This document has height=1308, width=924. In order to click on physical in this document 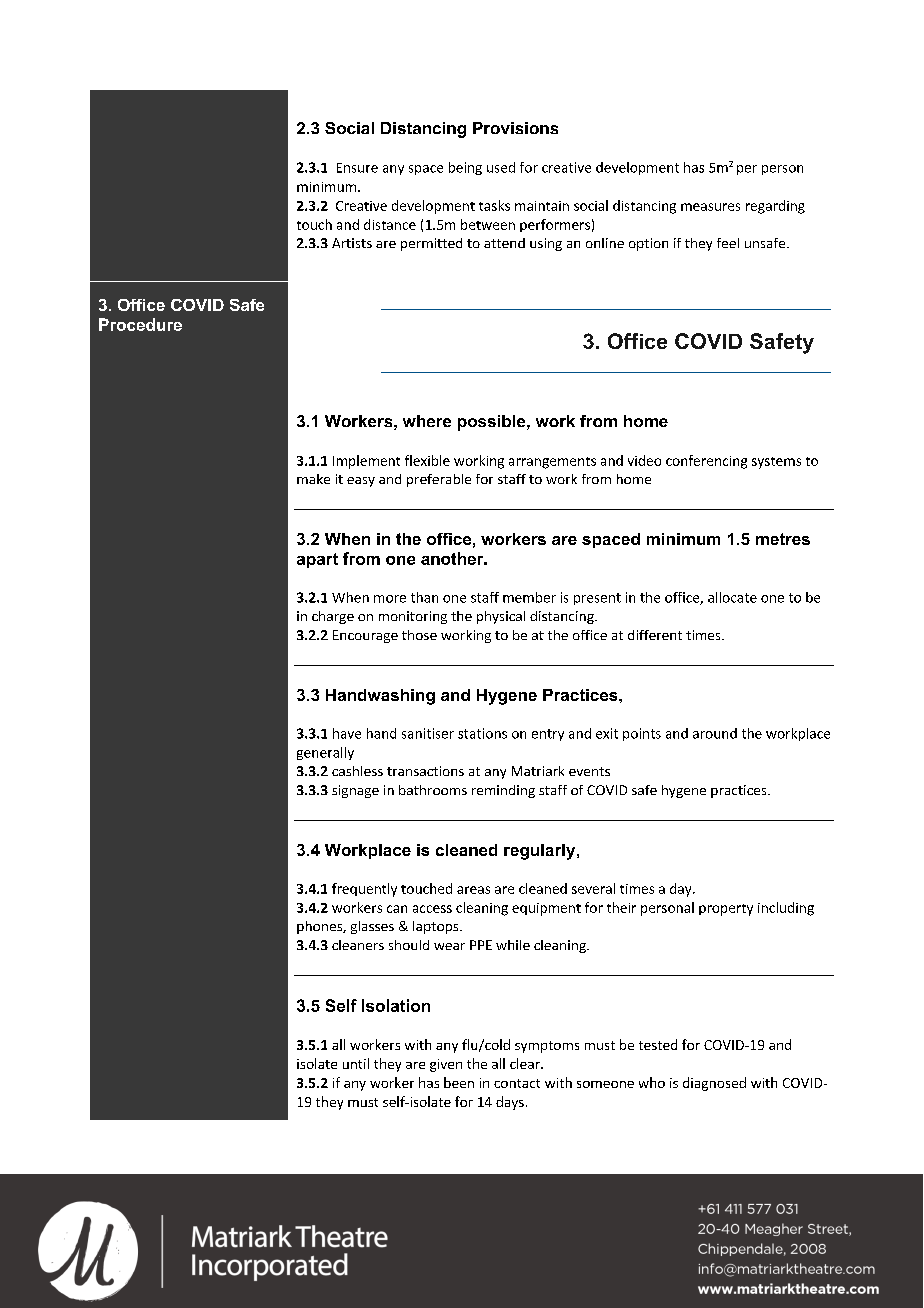, I will do `click(501, 617)`.
